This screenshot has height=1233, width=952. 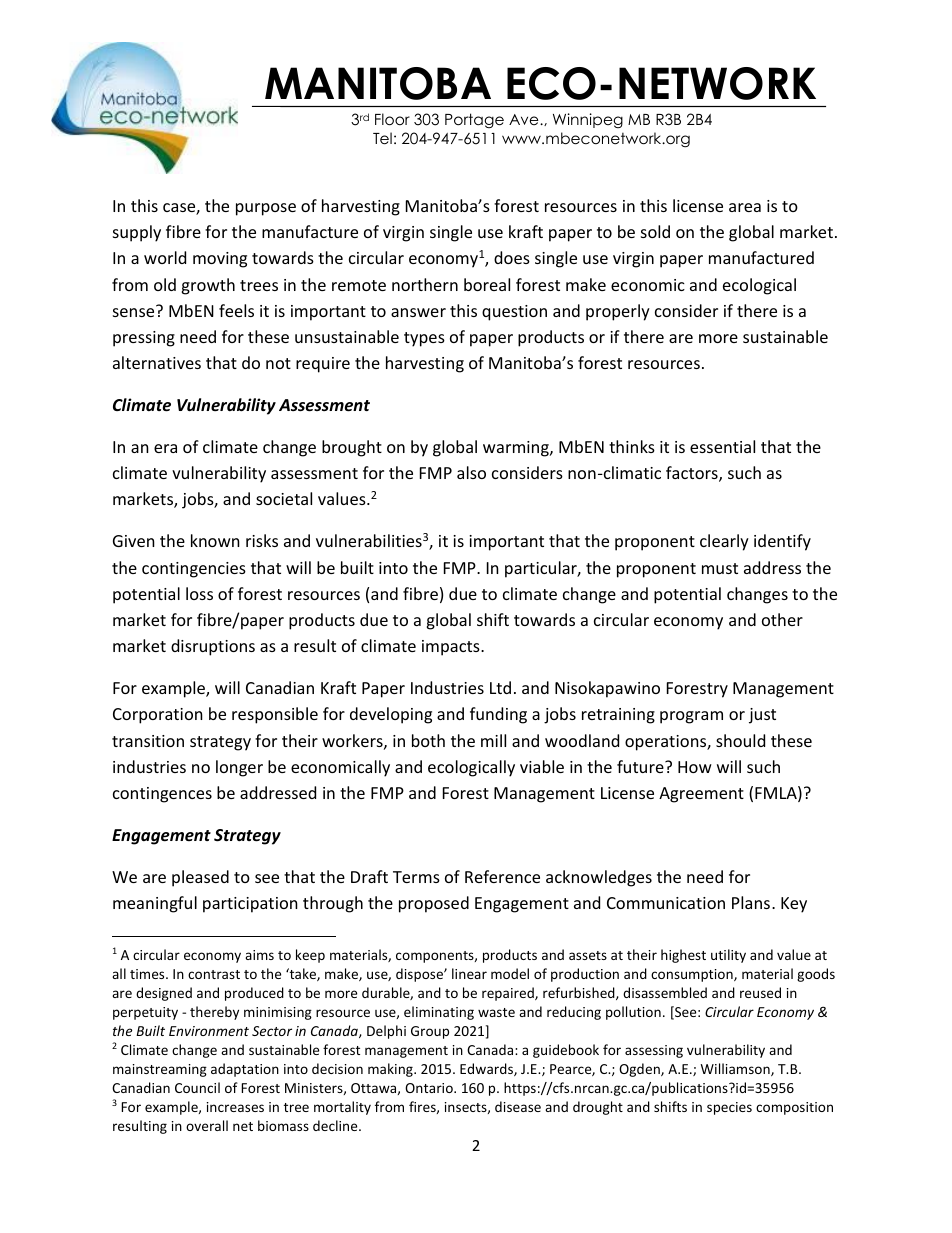 What do you see at coordinates (452, 648) in the screenshot?
I see `impacts` at bounding box center [452, 648].
